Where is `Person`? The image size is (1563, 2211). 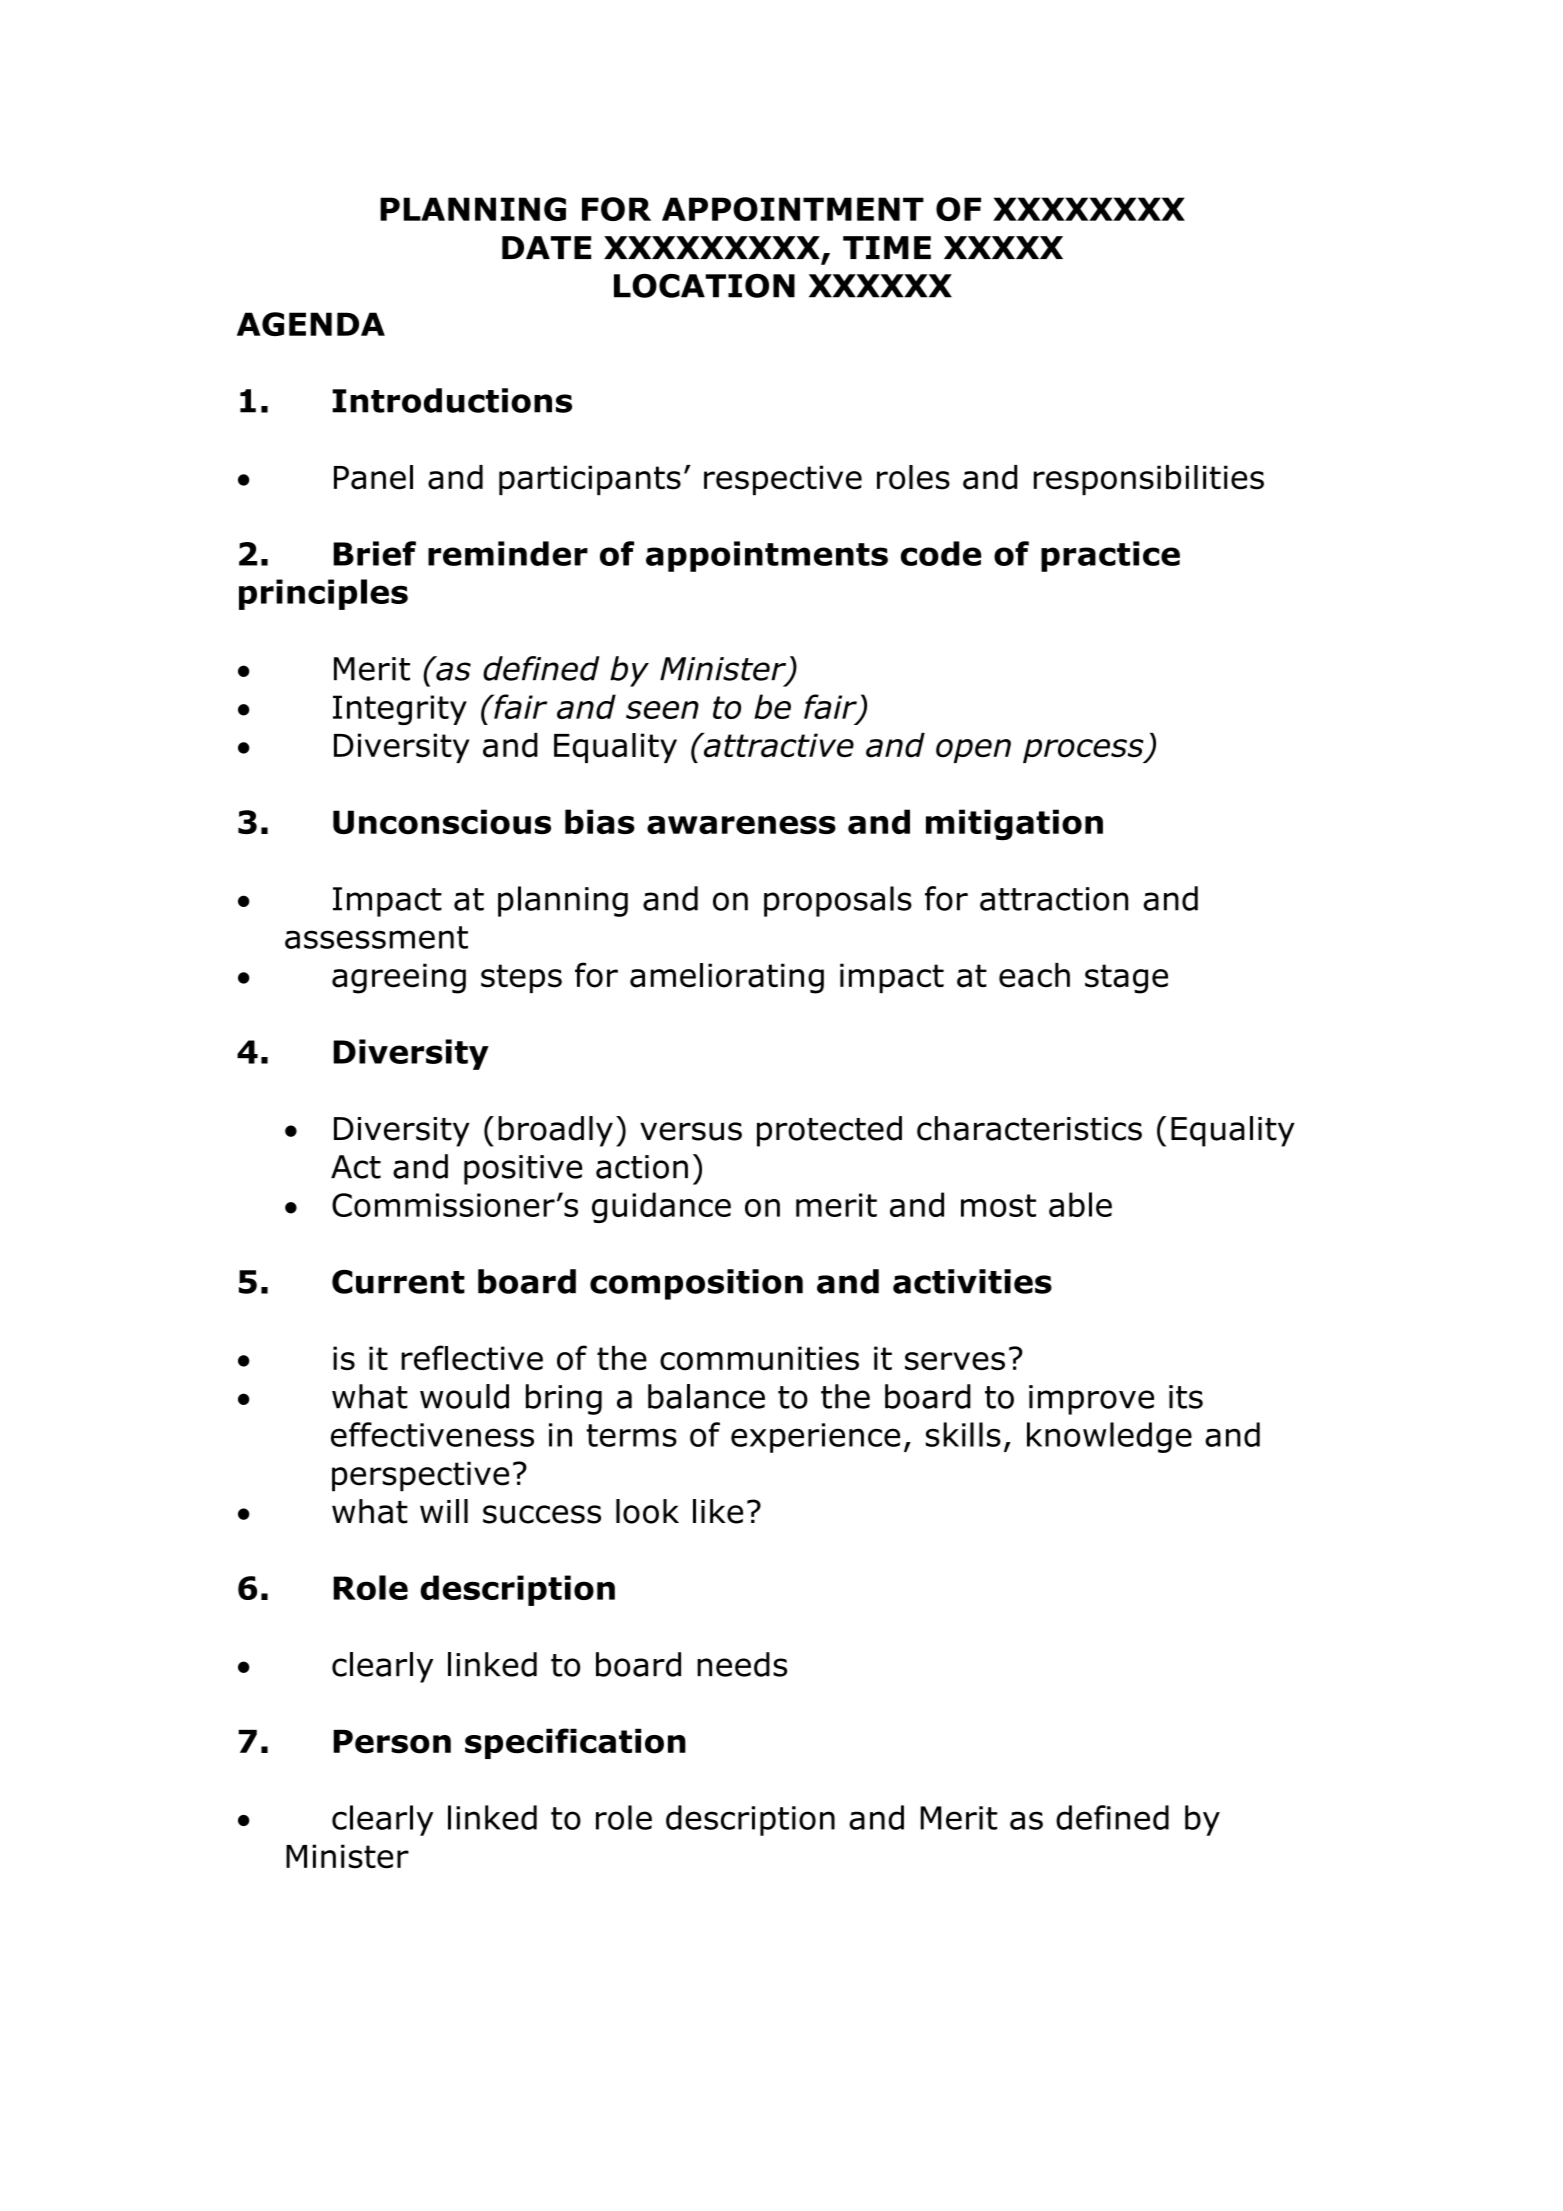
Person is located at coordinates (392, 1742).
